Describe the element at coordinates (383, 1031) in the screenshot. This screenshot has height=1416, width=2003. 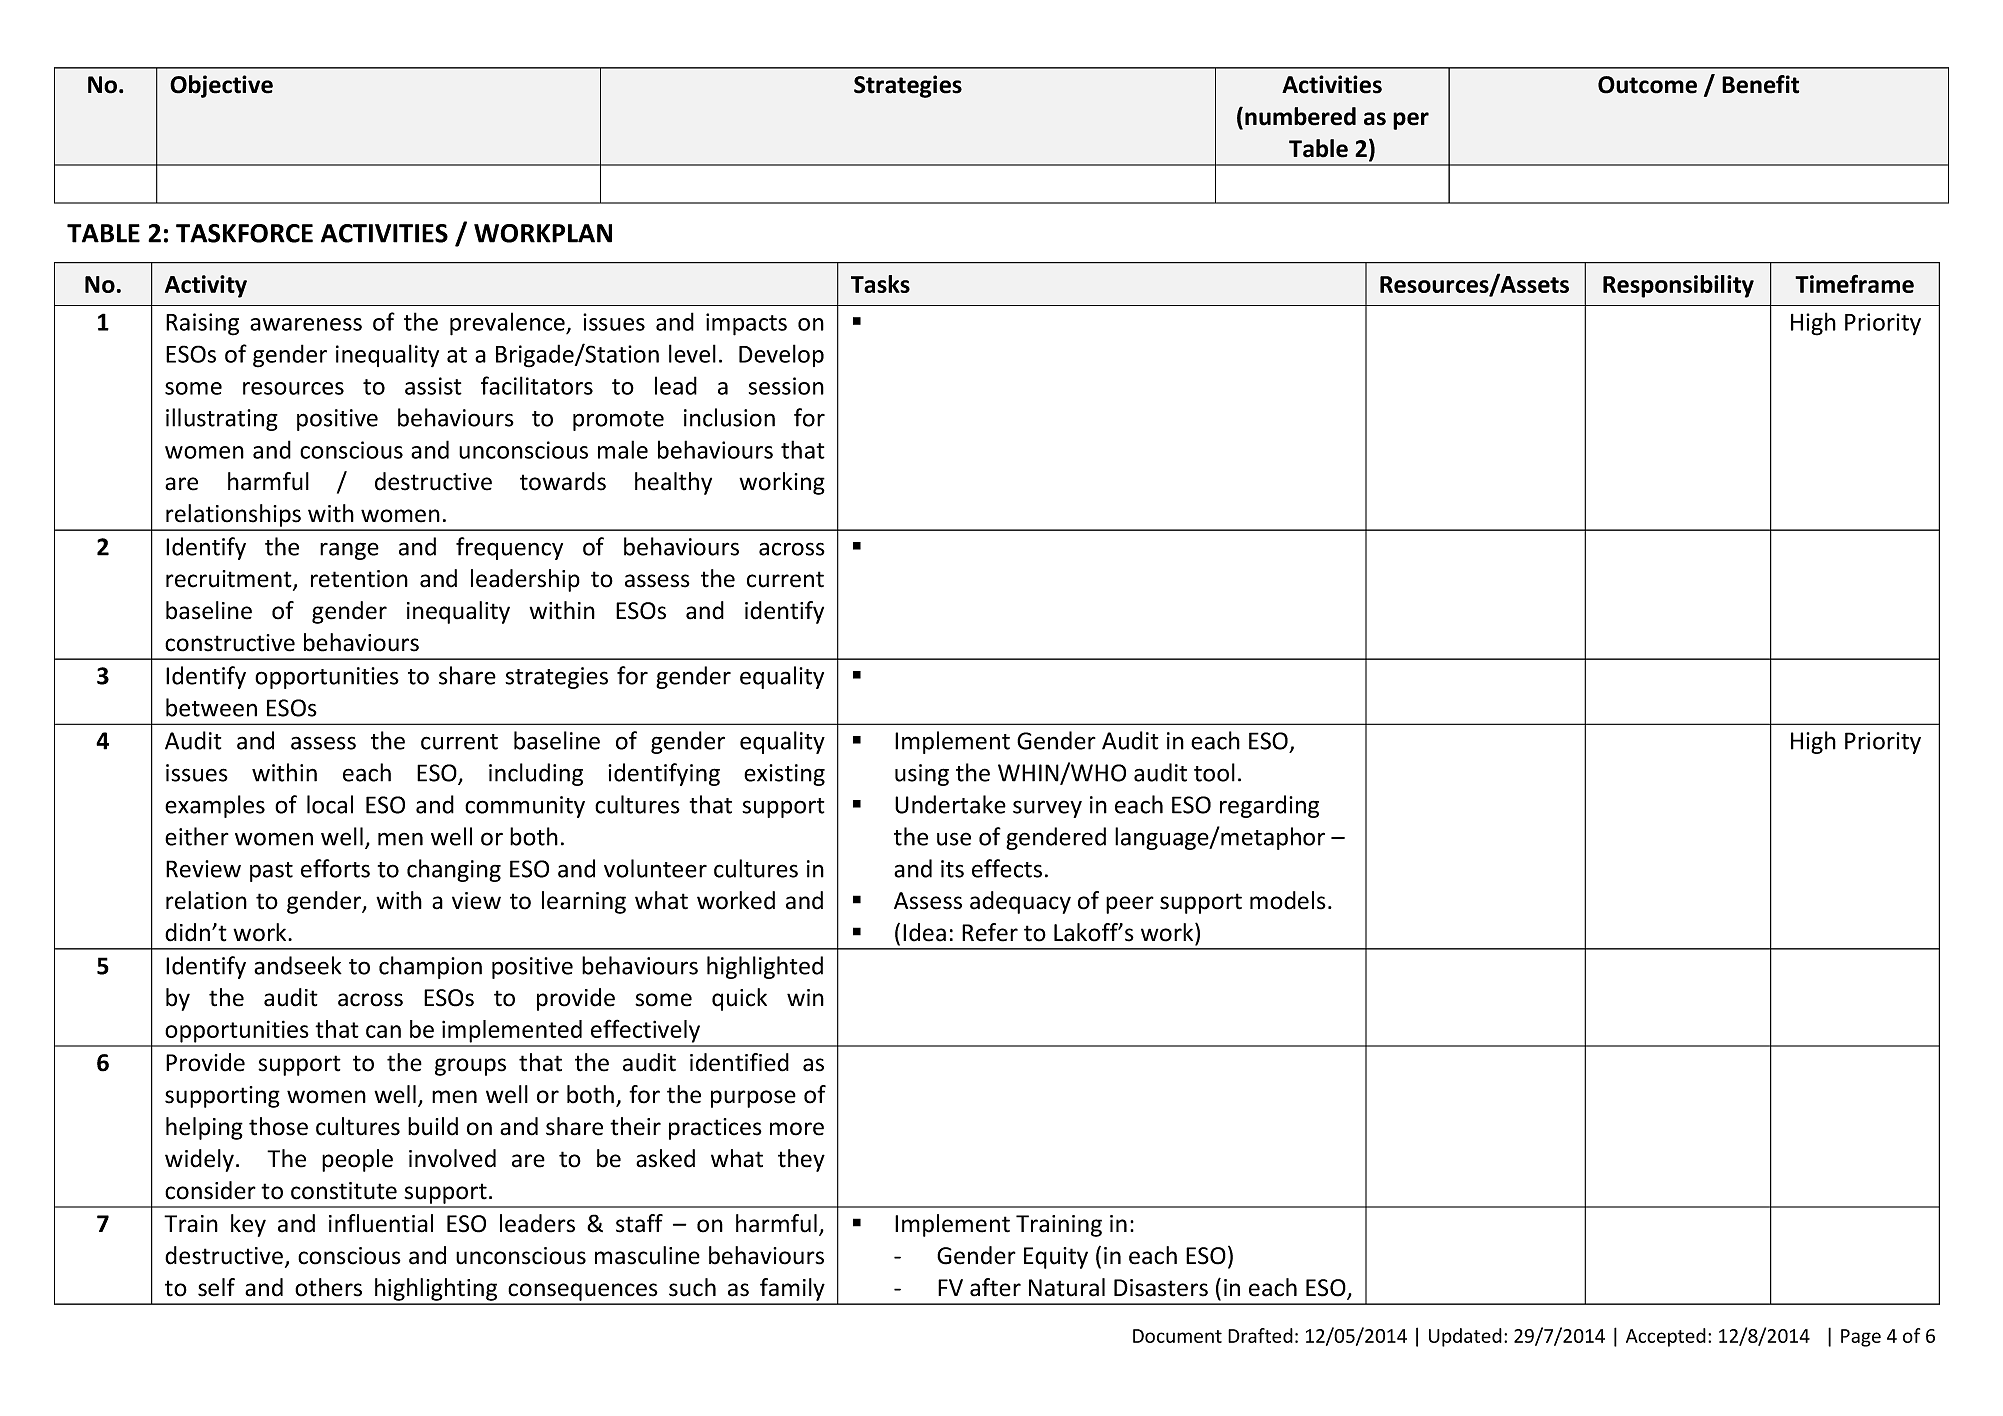
I see `can` at that location.
